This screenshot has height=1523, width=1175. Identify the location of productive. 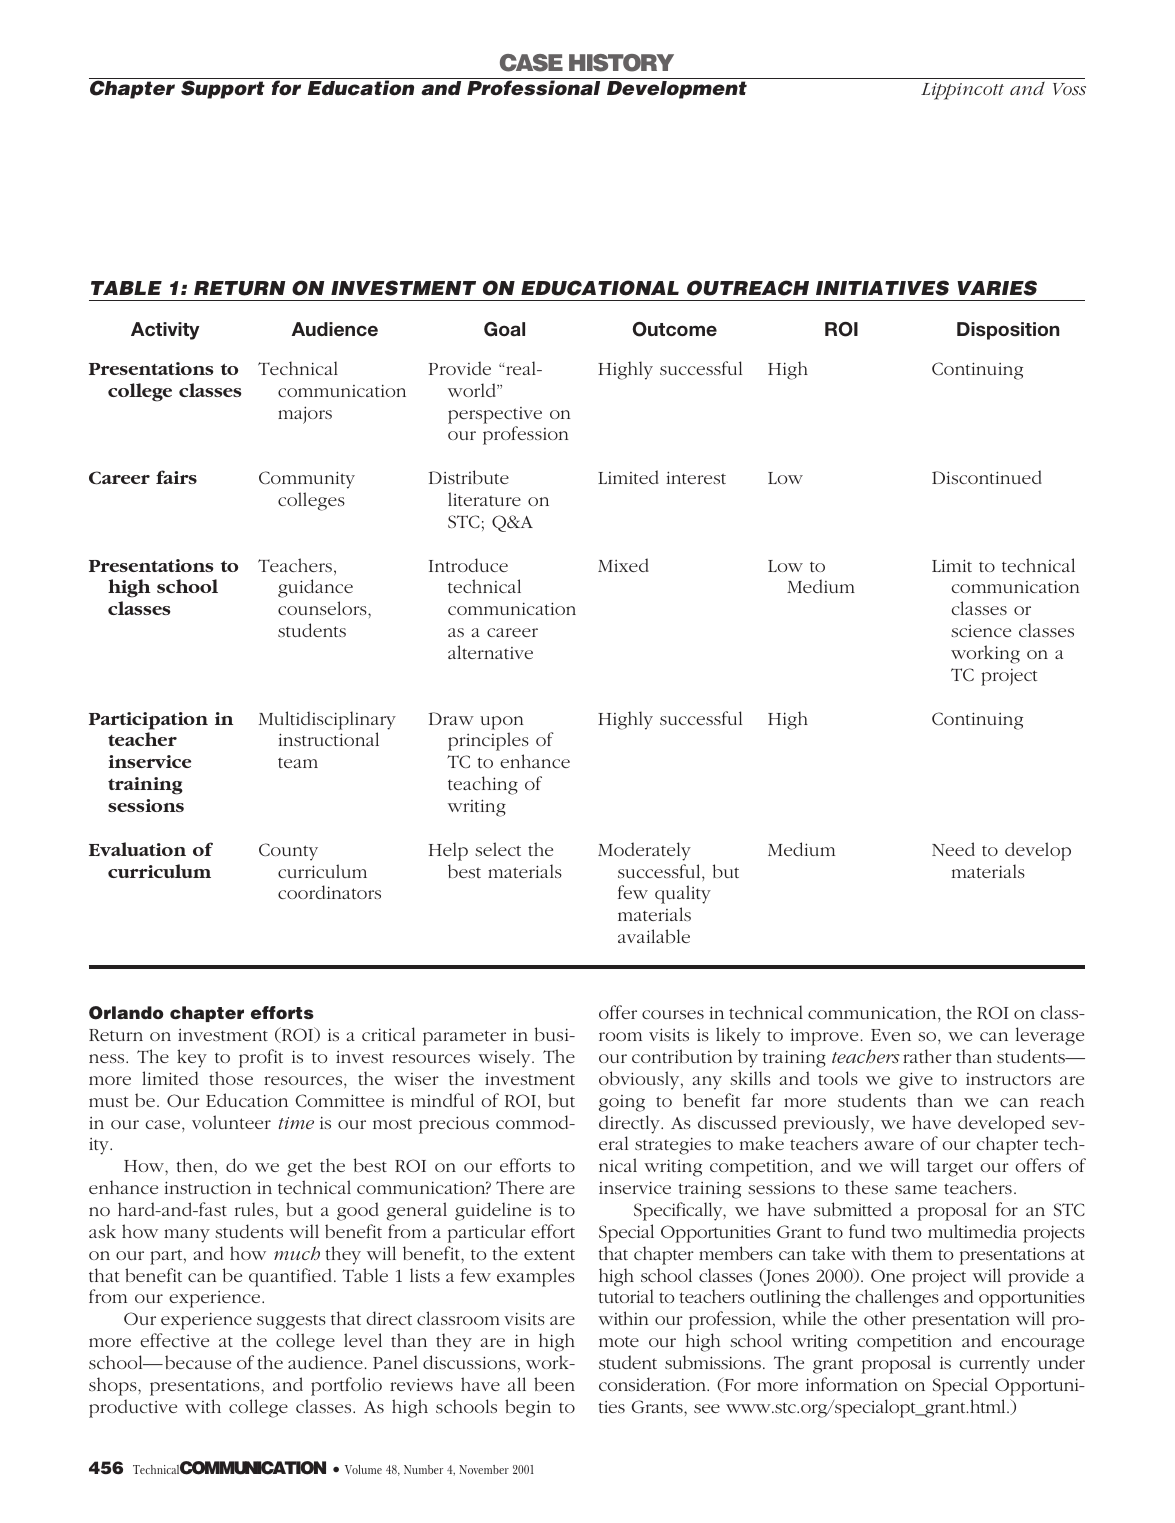
(133, 1408).
